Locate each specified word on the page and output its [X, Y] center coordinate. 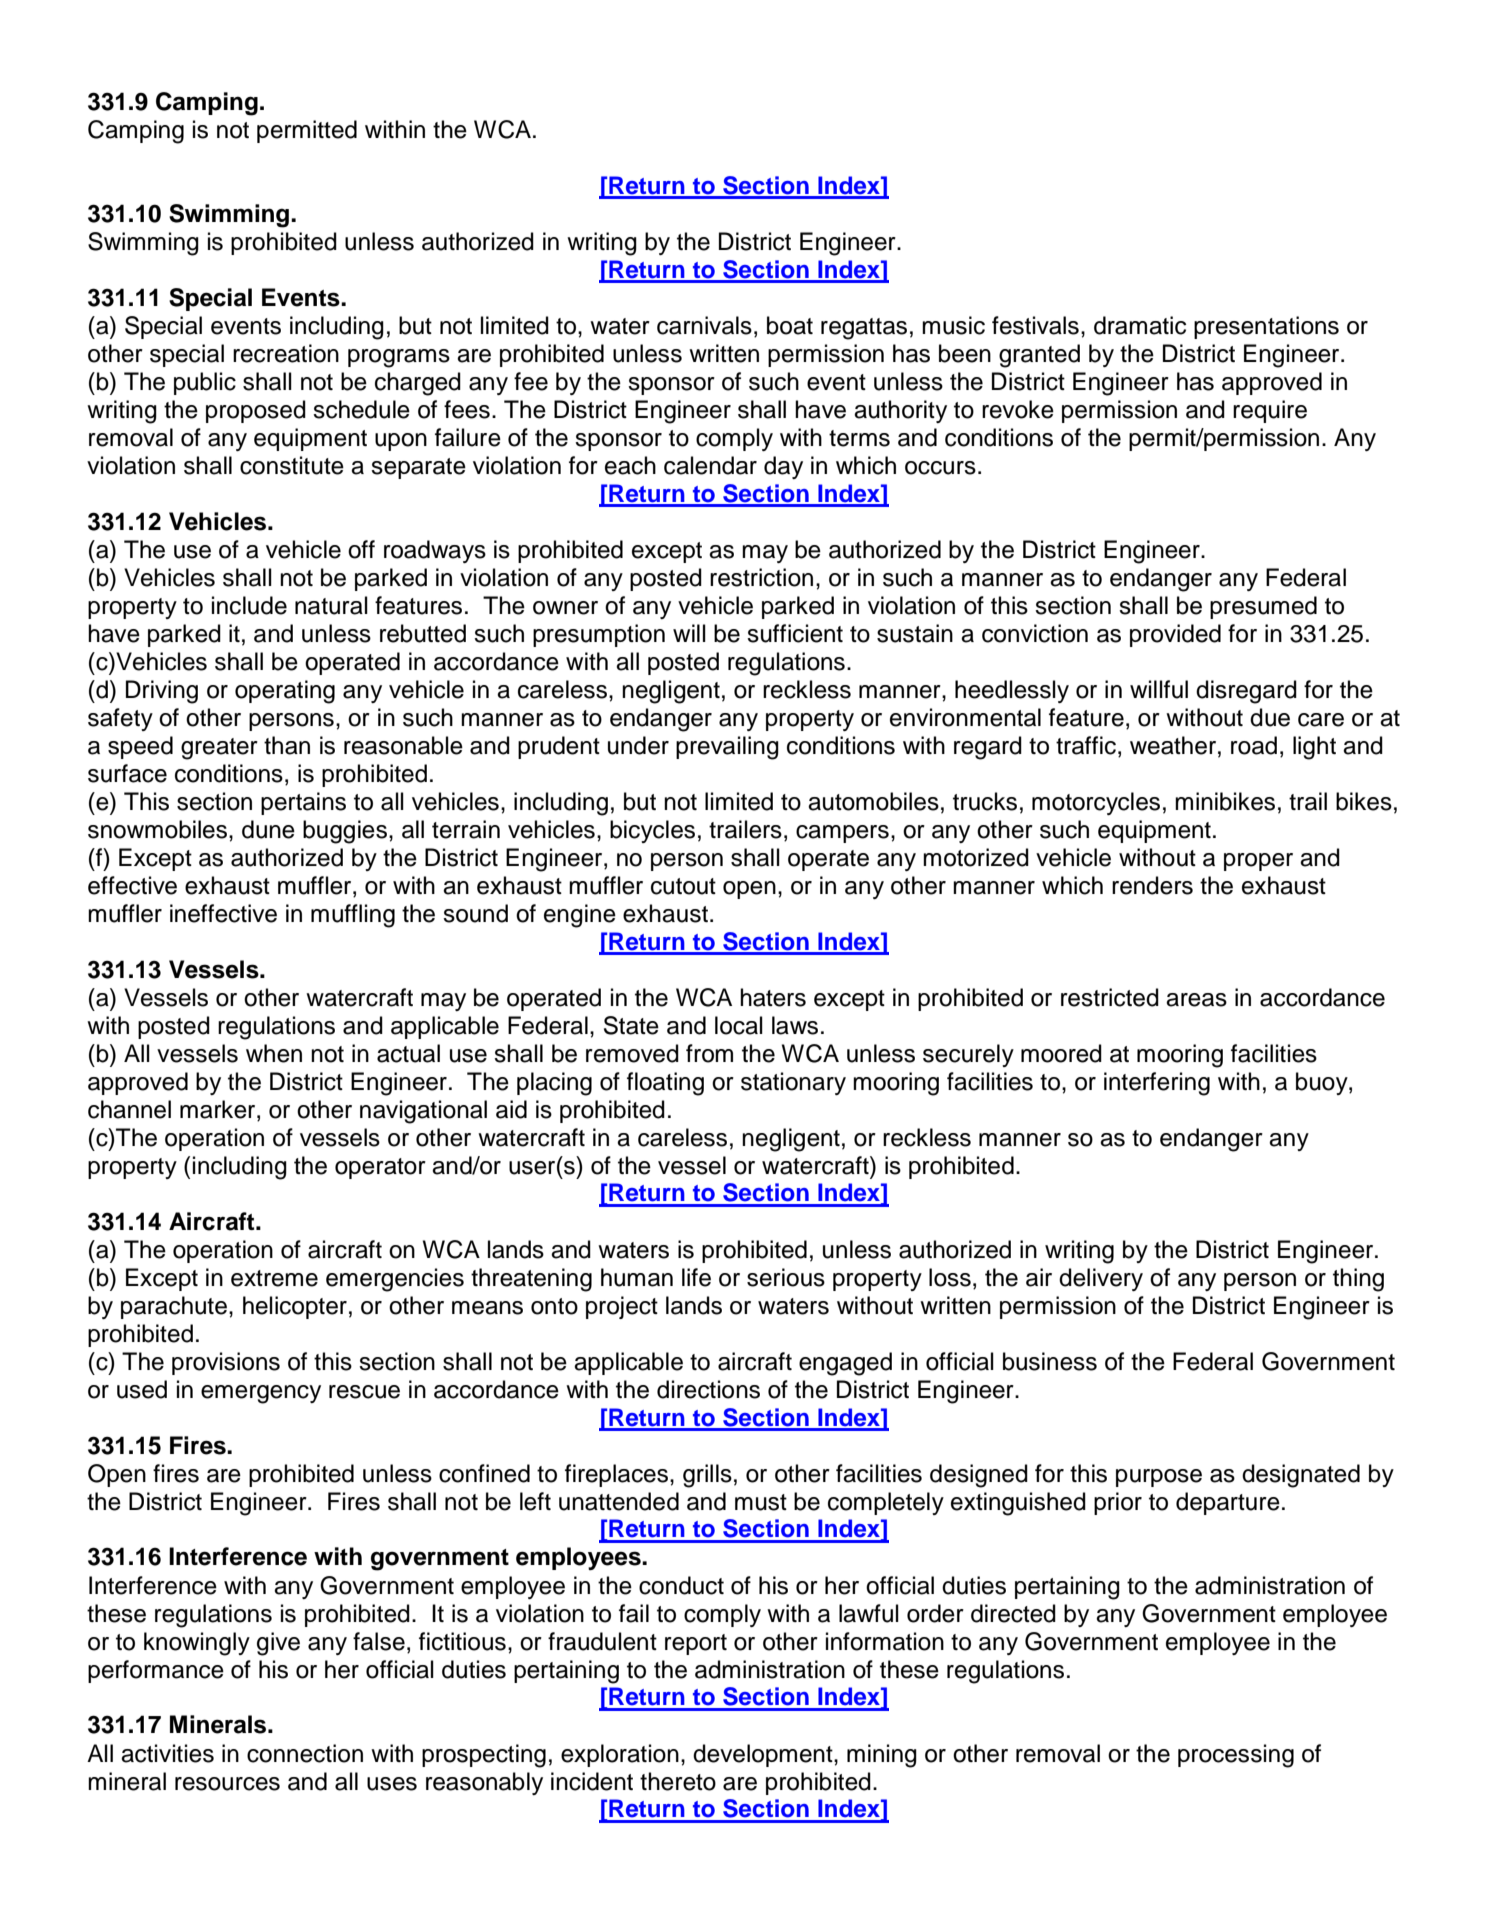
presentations [1266, 327]
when [274, 1053]
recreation [286, 353]
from [709, 1053]
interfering [1157, 1084]
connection [305, 1753]
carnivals [704, 325]
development [764, 1755]
